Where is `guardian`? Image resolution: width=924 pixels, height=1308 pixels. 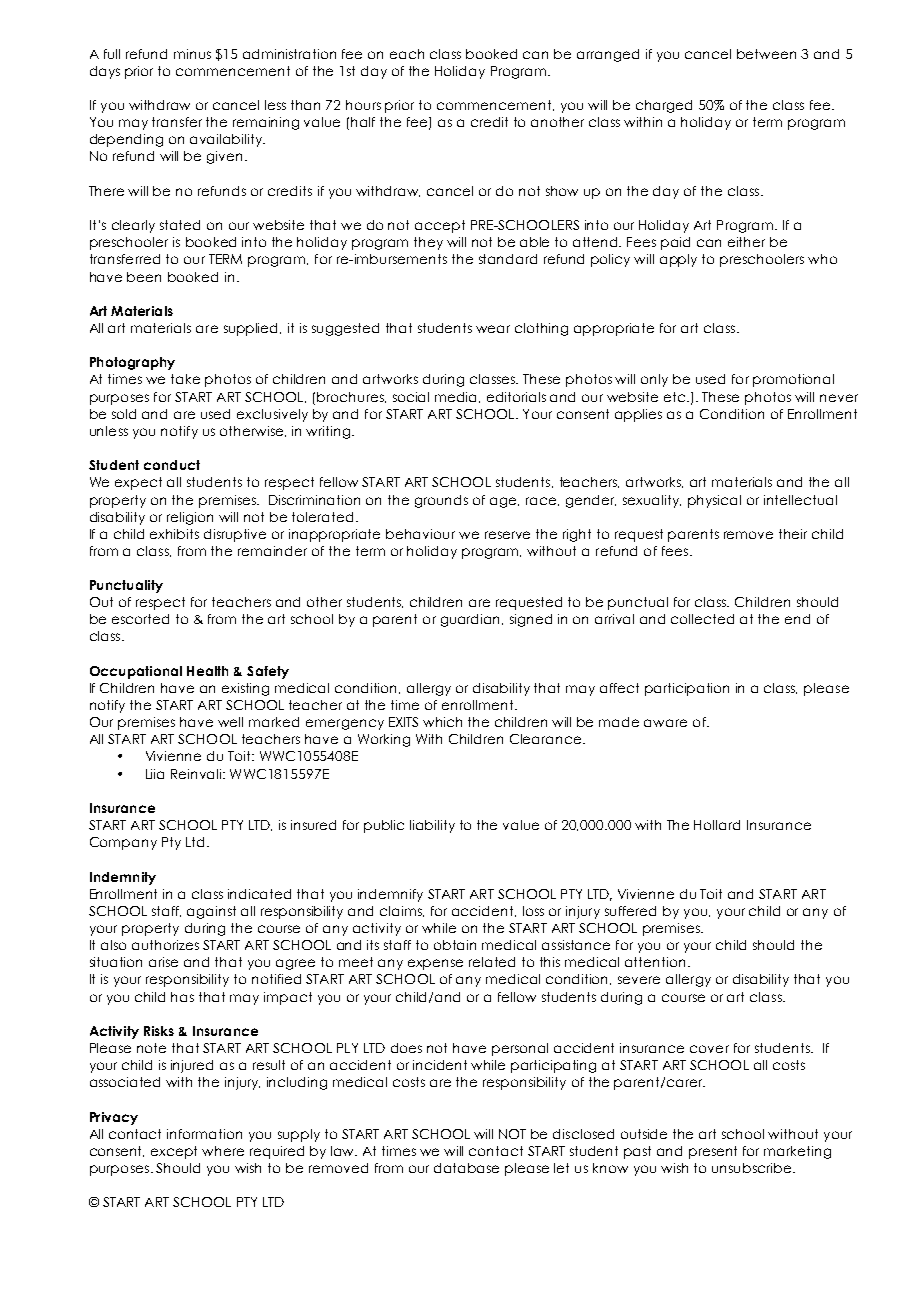 guardian is located at coordinates (472, 620).
